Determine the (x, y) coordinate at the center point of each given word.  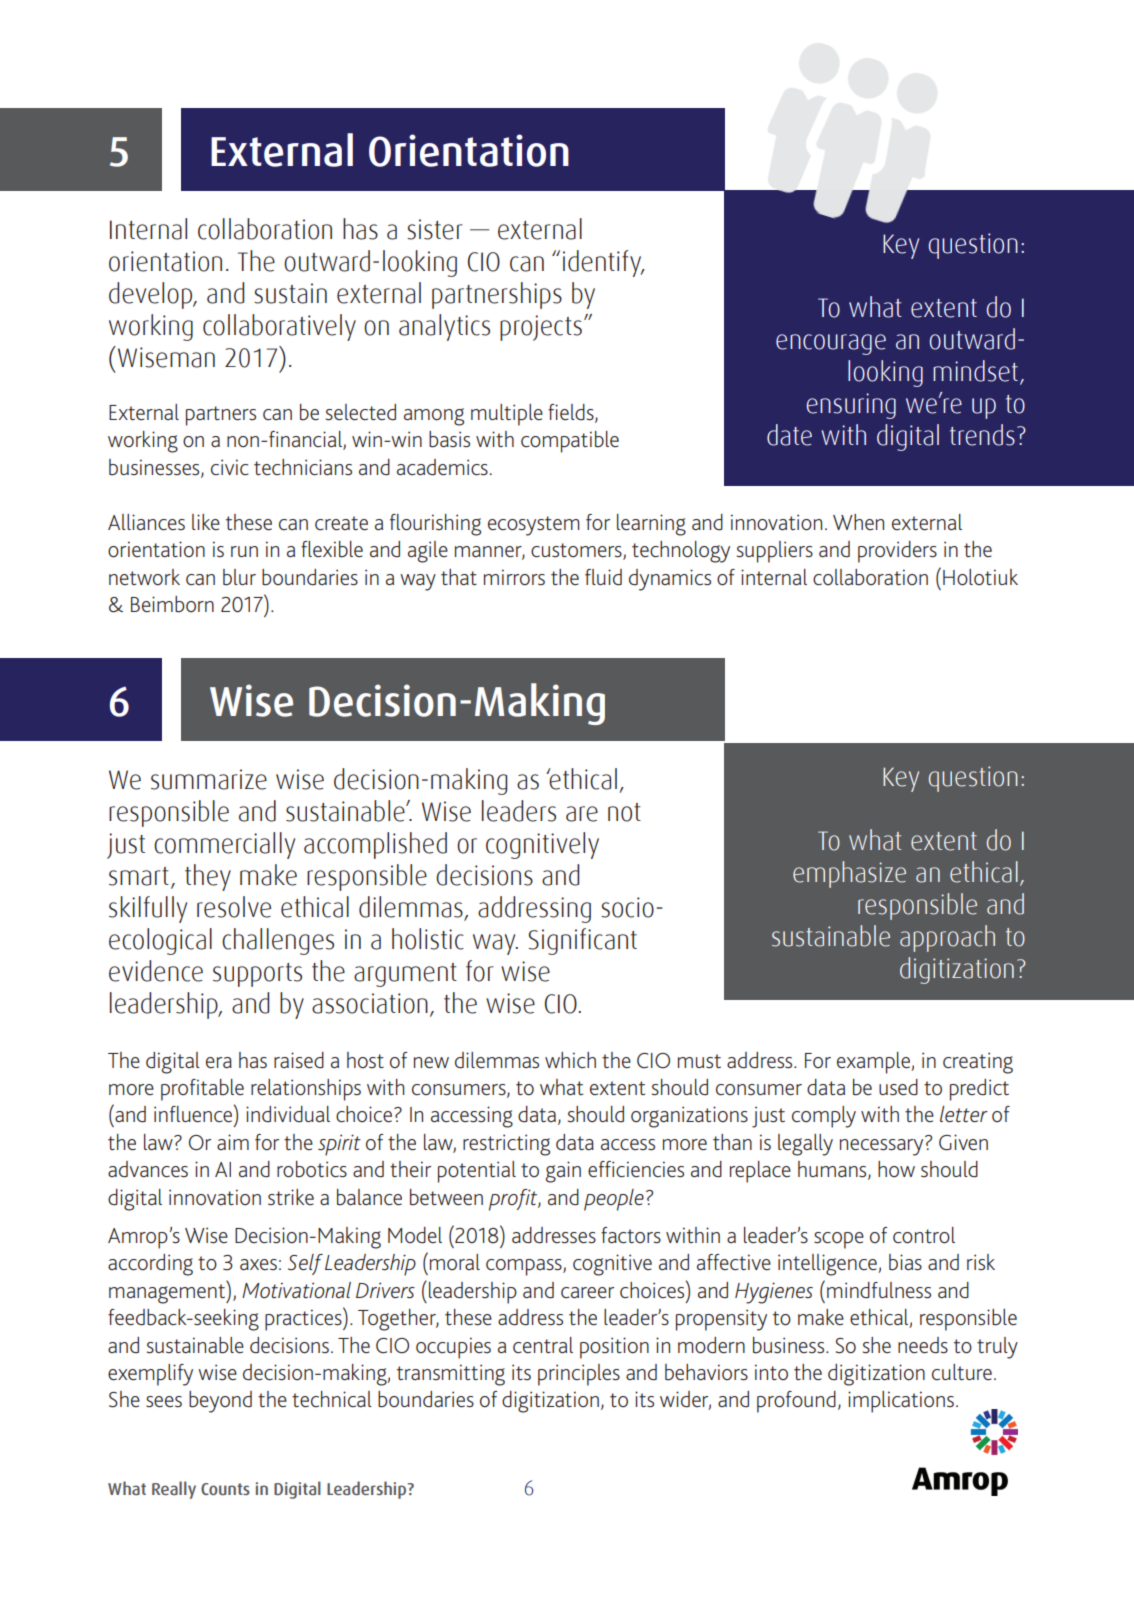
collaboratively (279, 327)
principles (579, 1375)
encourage (831, 344)
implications (901, 1402)
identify (603, 263)
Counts (225, 1489)
